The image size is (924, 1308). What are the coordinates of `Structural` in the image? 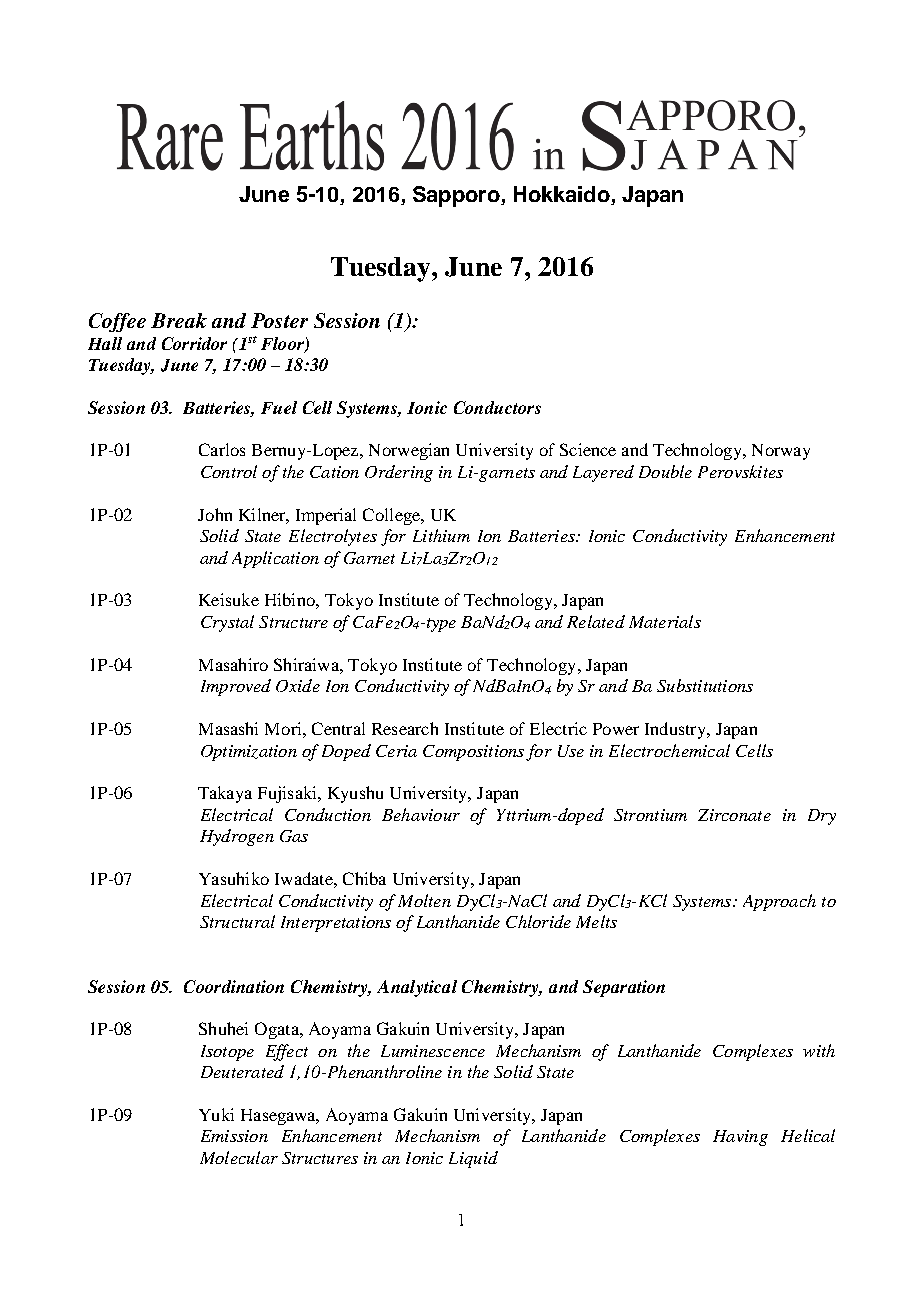 It's located at (237, 921).
